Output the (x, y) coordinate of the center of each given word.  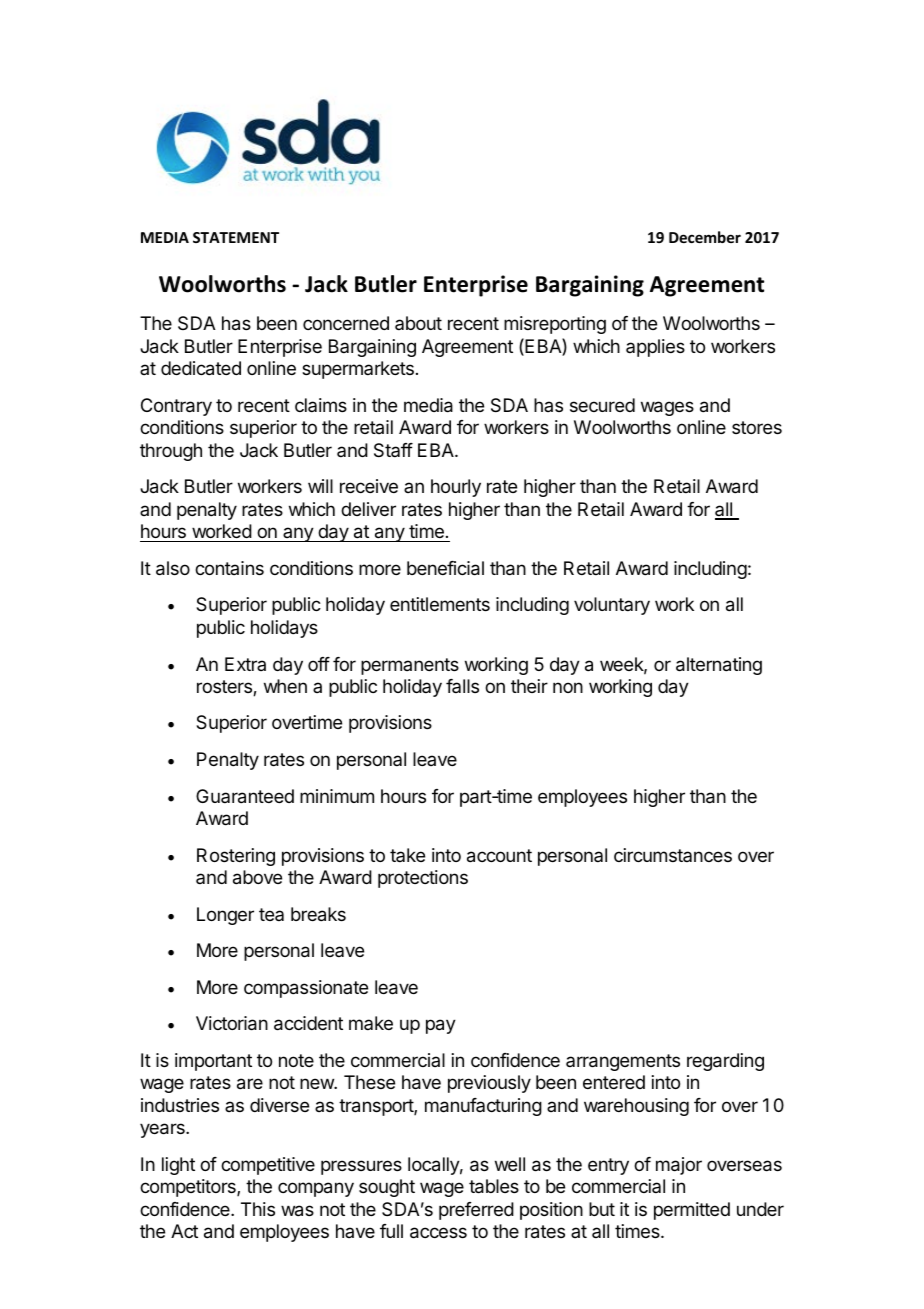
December (705, 237)
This (258, 1209)
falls (462, 686)
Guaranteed (245, 796)
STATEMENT (236, 237)
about (418, 323)
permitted (692, 1211)
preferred (476, 1211)
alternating (719, 666)
